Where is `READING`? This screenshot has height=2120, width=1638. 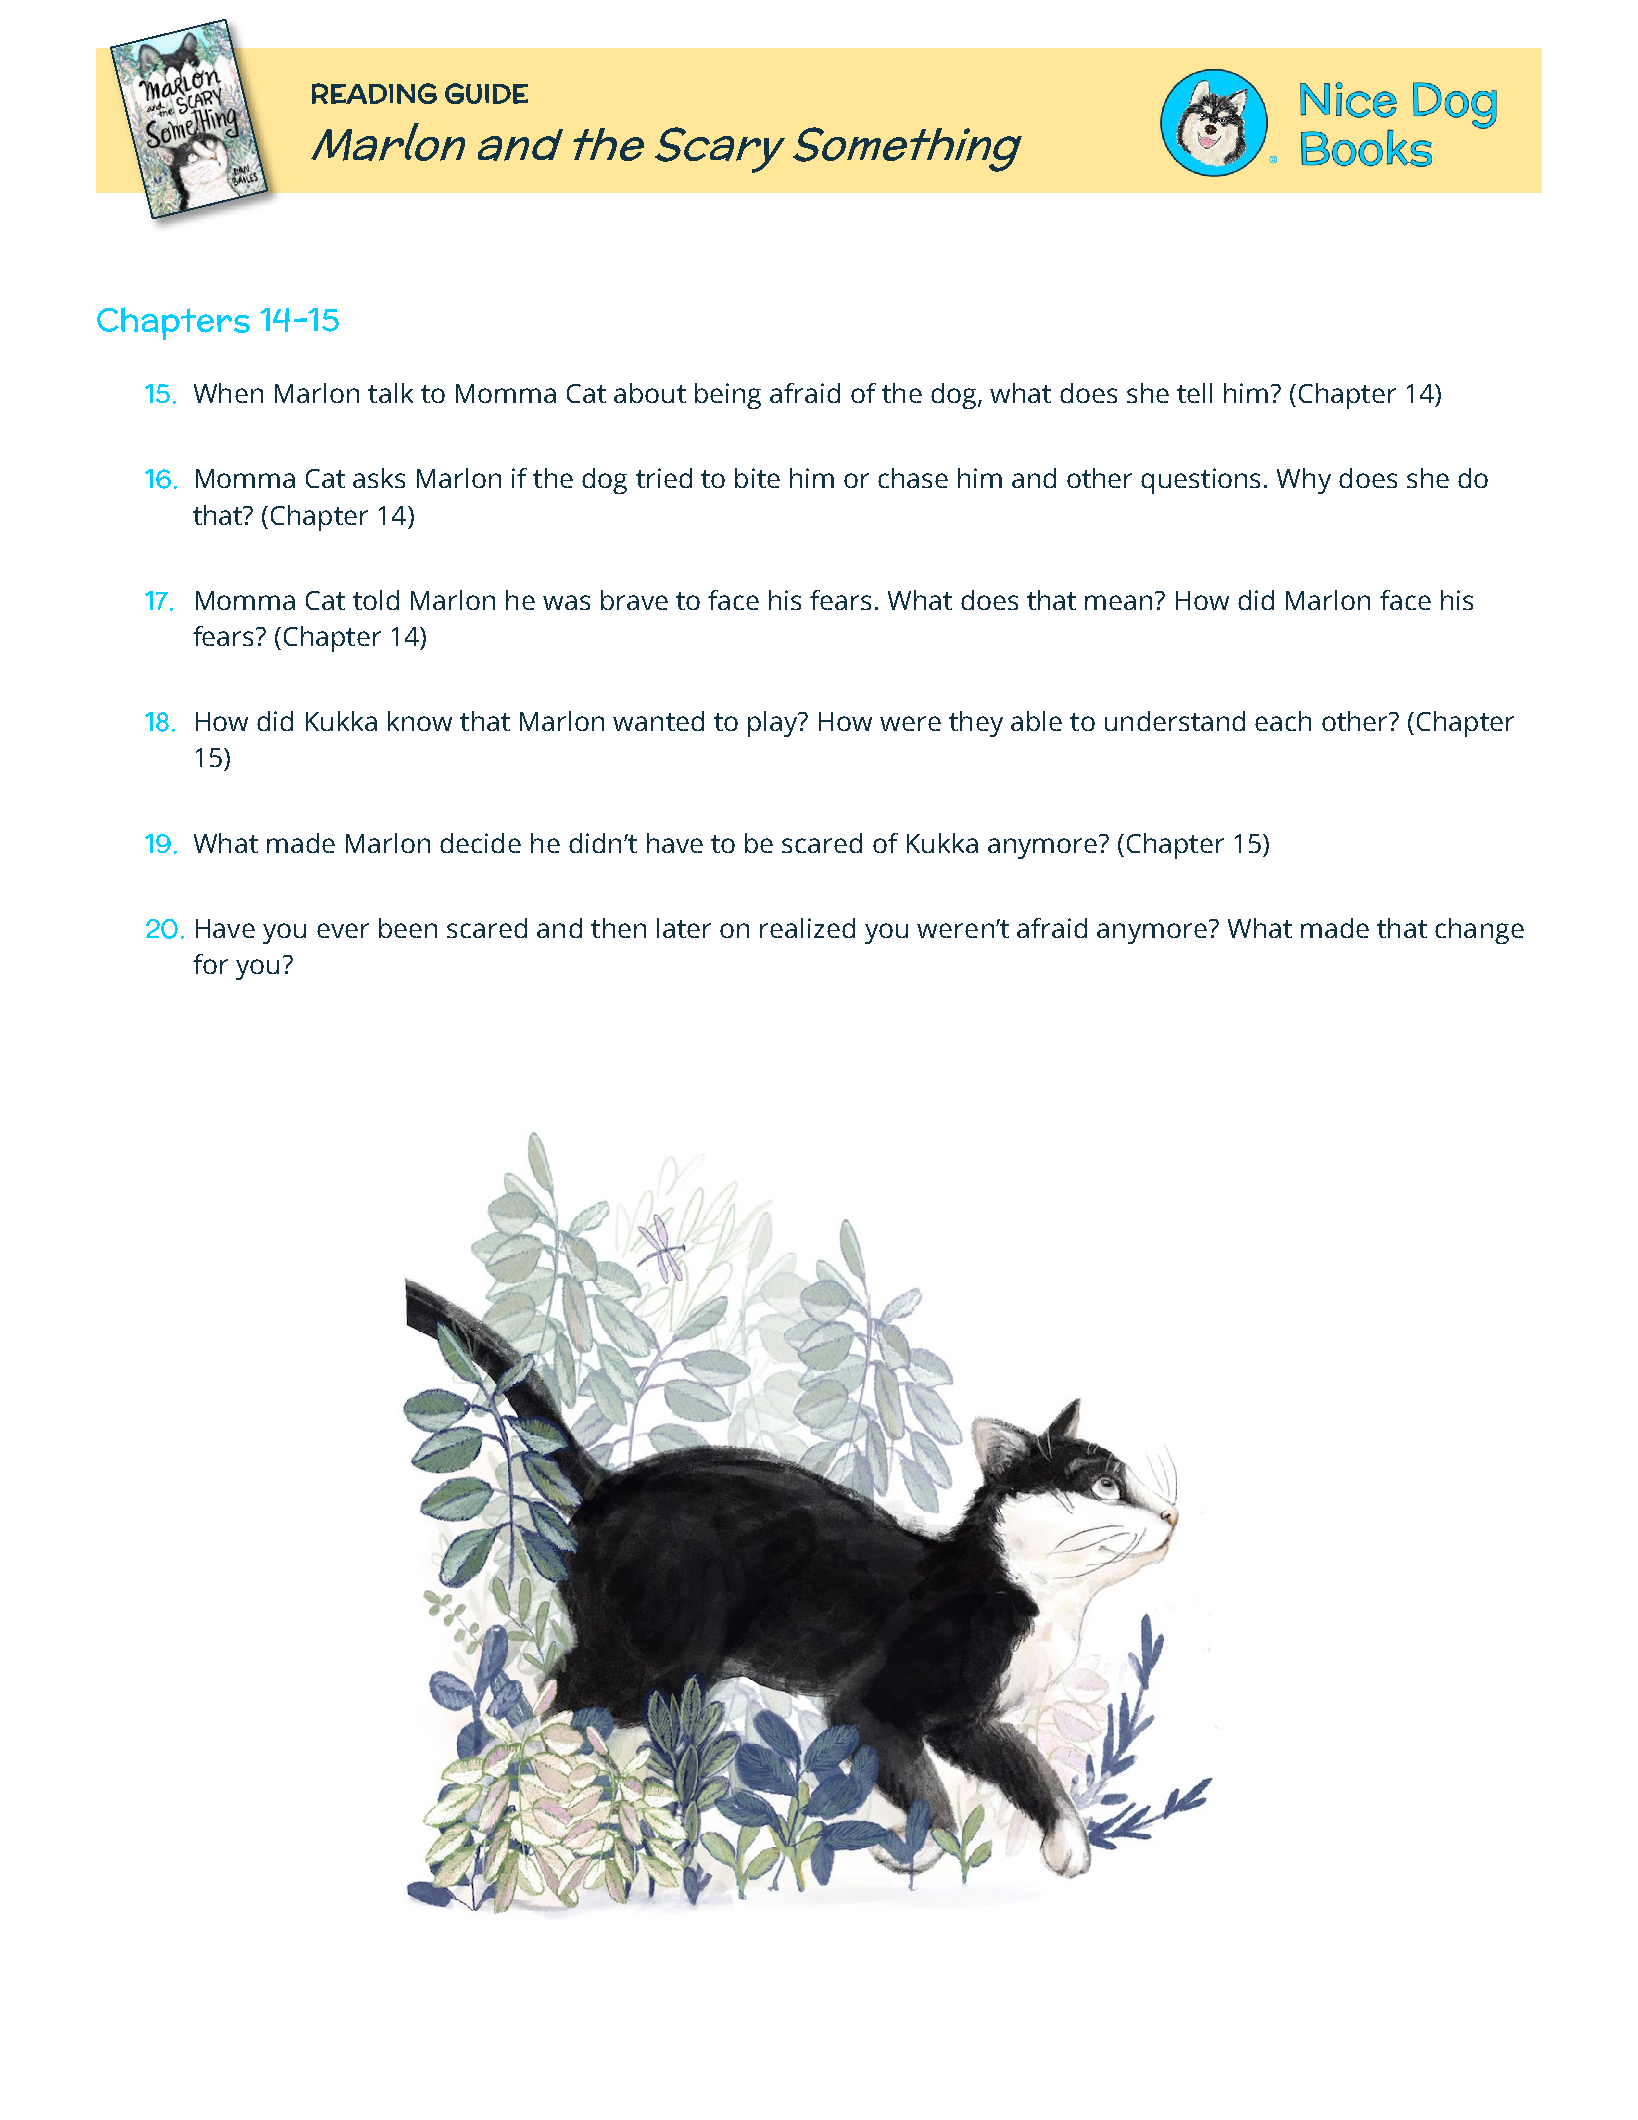
READING is located at coordinates (374, 93).
